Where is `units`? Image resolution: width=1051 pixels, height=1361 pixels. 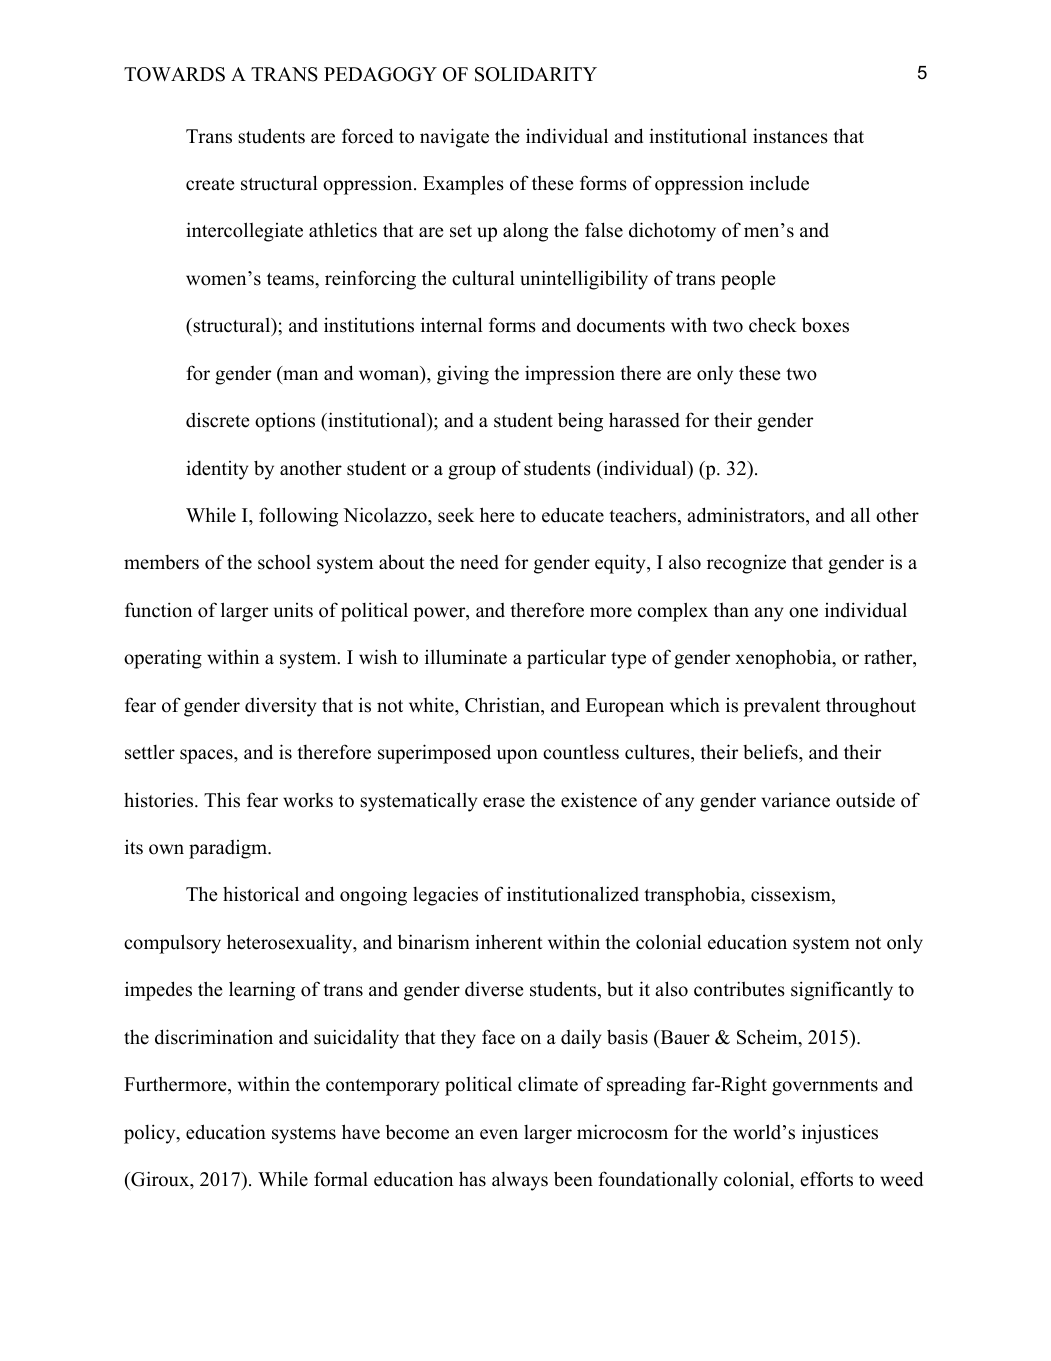 units is located at coordinates (293, 610).
